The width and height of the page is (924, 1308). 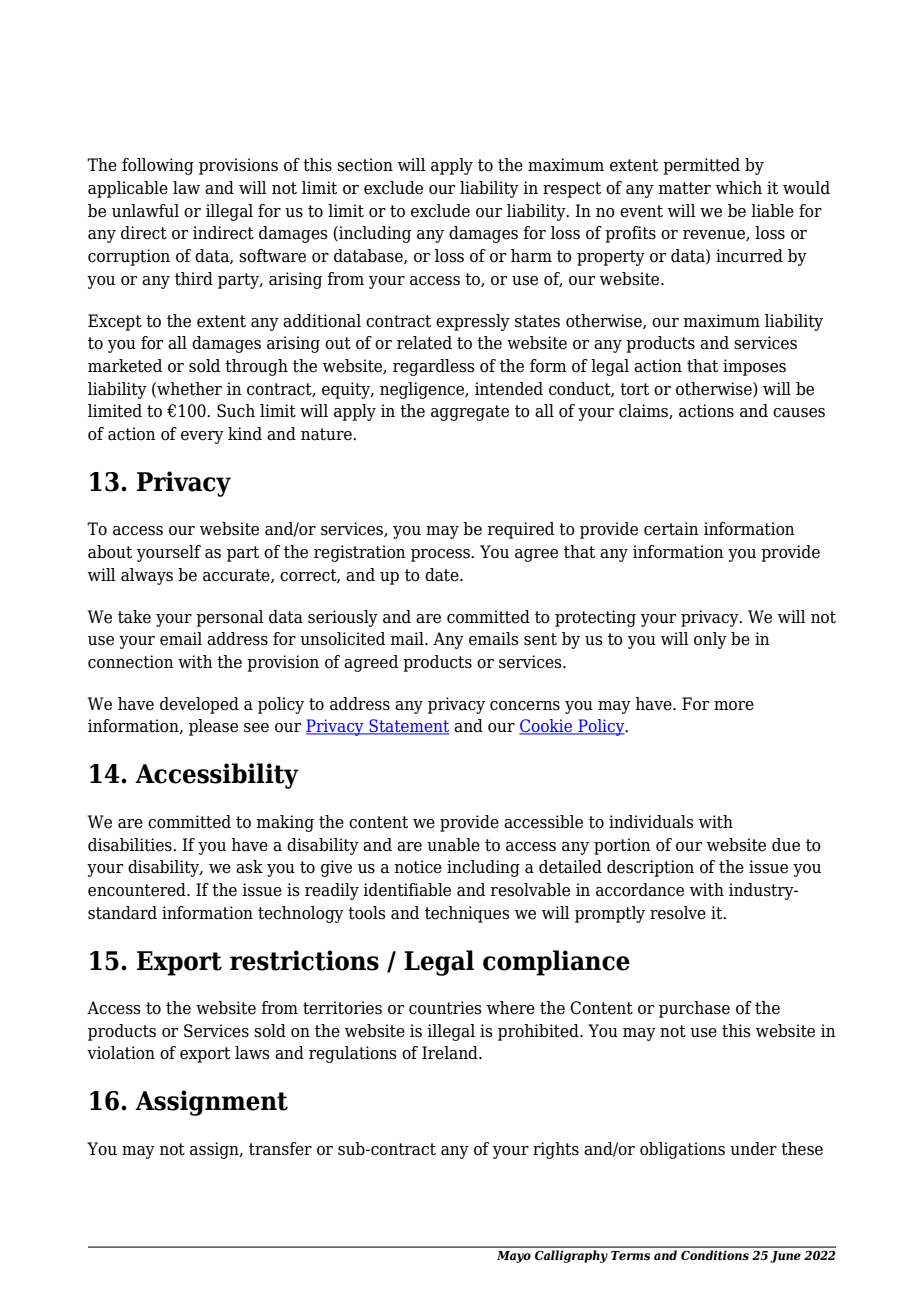 What do you see at coordinates (365, 165) in the page?
I see `section` at bounding box center [365, 165].
